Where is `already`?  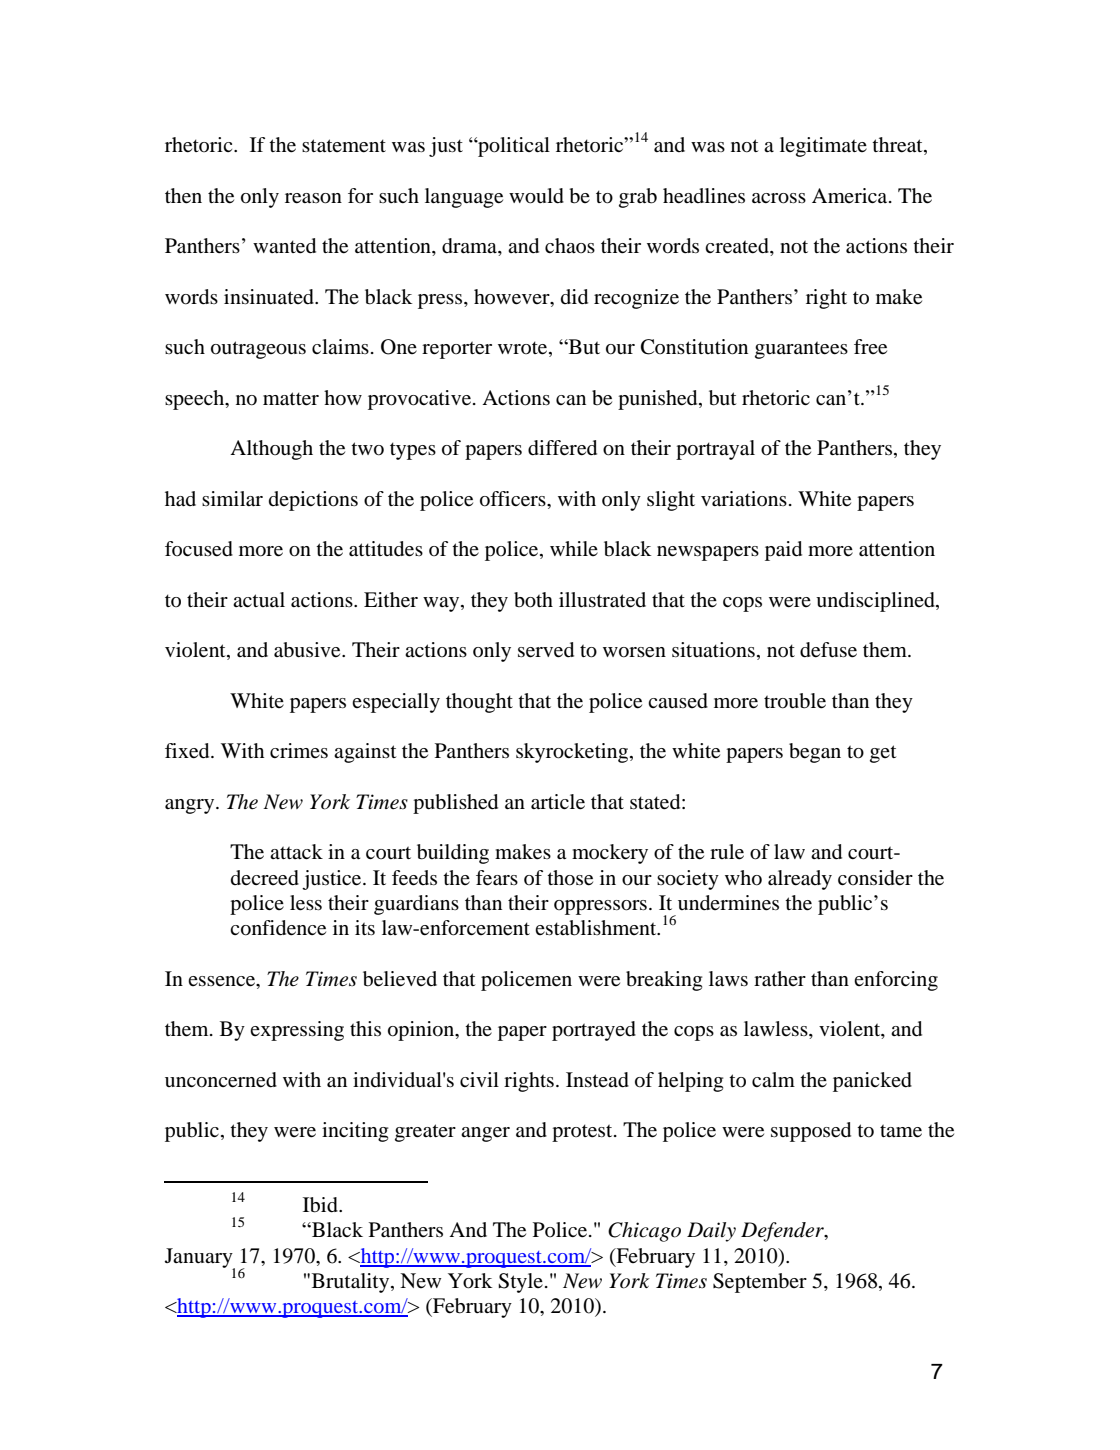 already is located at coordinates (800, 880).
